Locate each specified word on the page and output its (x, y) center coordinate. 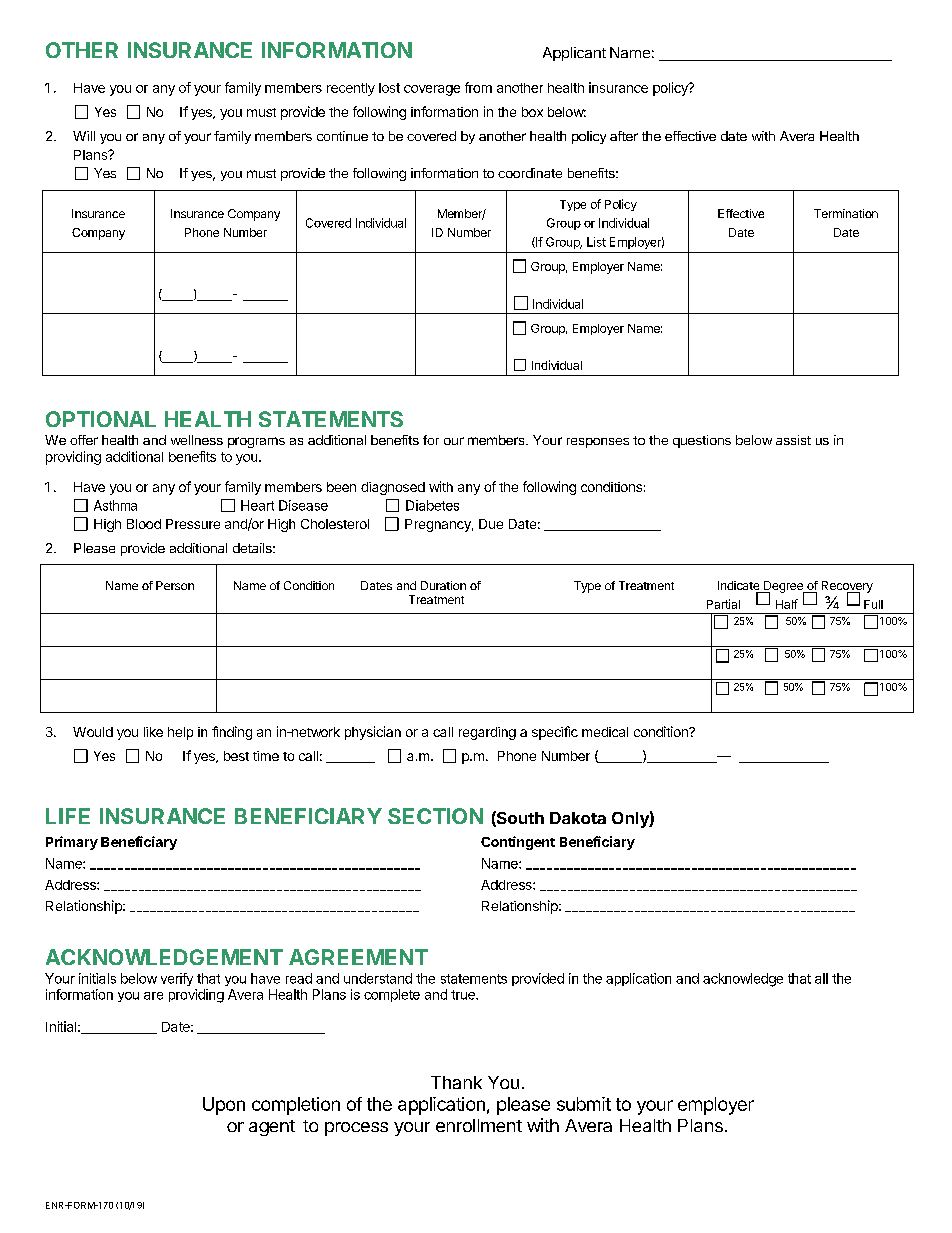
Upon (224, 1106)
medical (605, 732)
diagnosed (393, 488)
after (624, 136)
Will (84, 136)
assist (793, 440)
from (478, 87)
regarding (487, 733)
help (180, 733)
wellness (197, 440)
